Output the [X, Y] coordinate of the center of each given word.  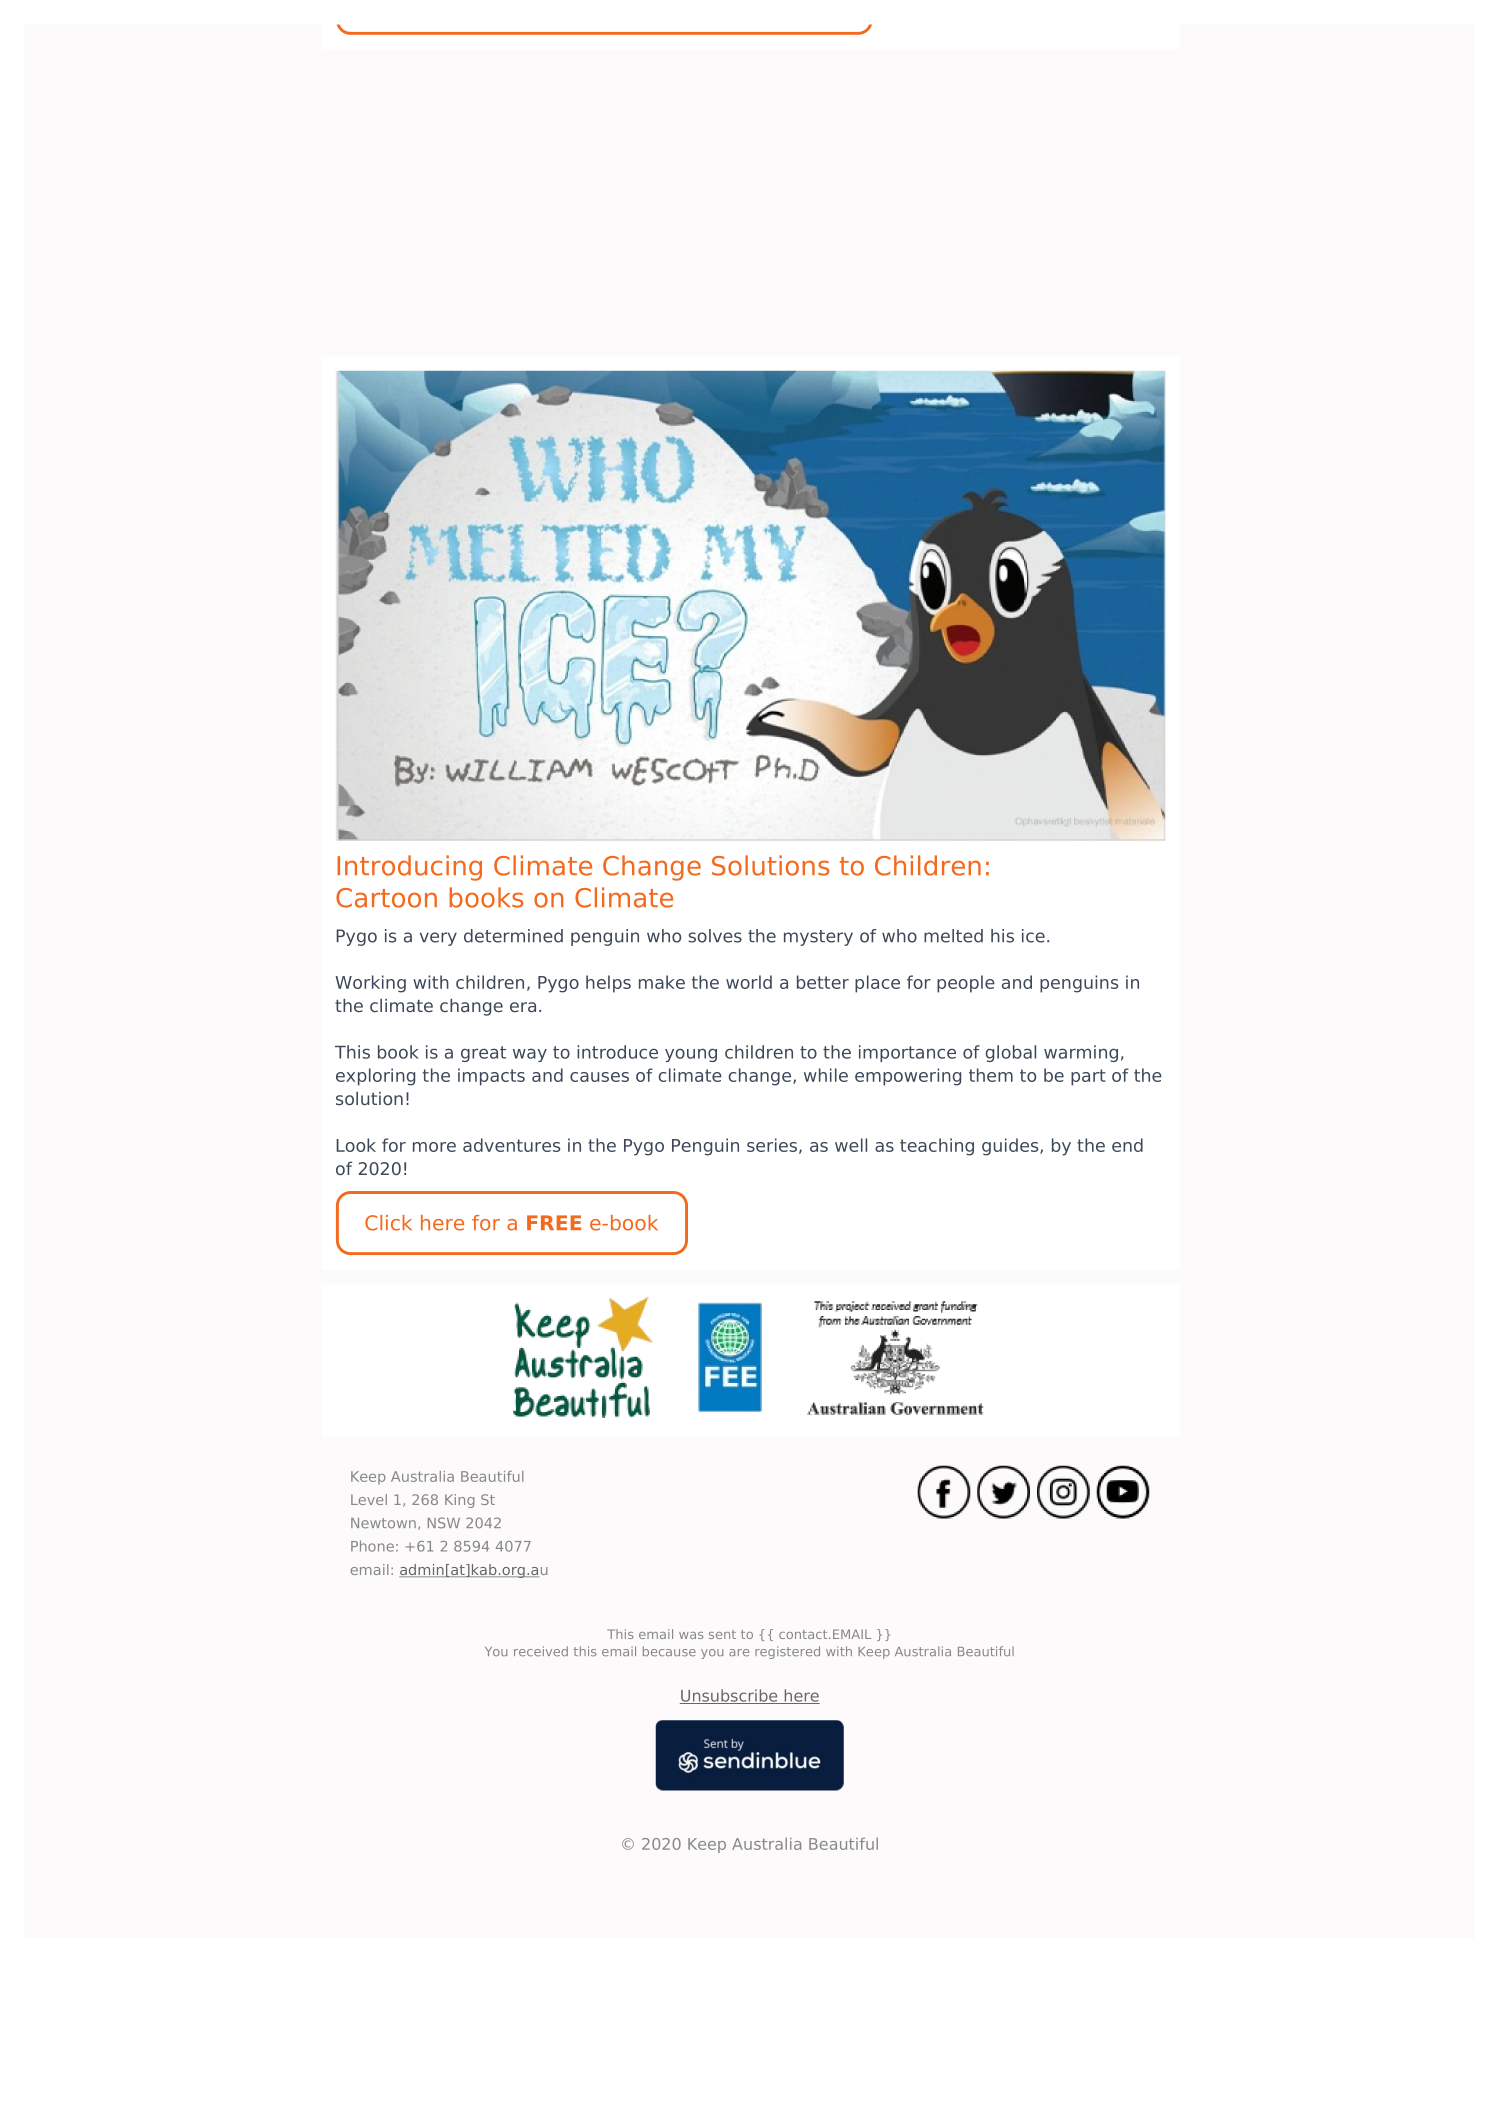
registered [787, 1652]
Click [388, 1223]
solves [715, 936]
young [691, 1055]
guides [1011, 1147]
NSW [444, 1523]
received [541, 1651]
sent [722, 1634]
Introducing [409, 868]
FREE [554, 1222]
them [991, 1075]
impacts [491, 1077]
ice [1033, 936]
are [739, 1652]
